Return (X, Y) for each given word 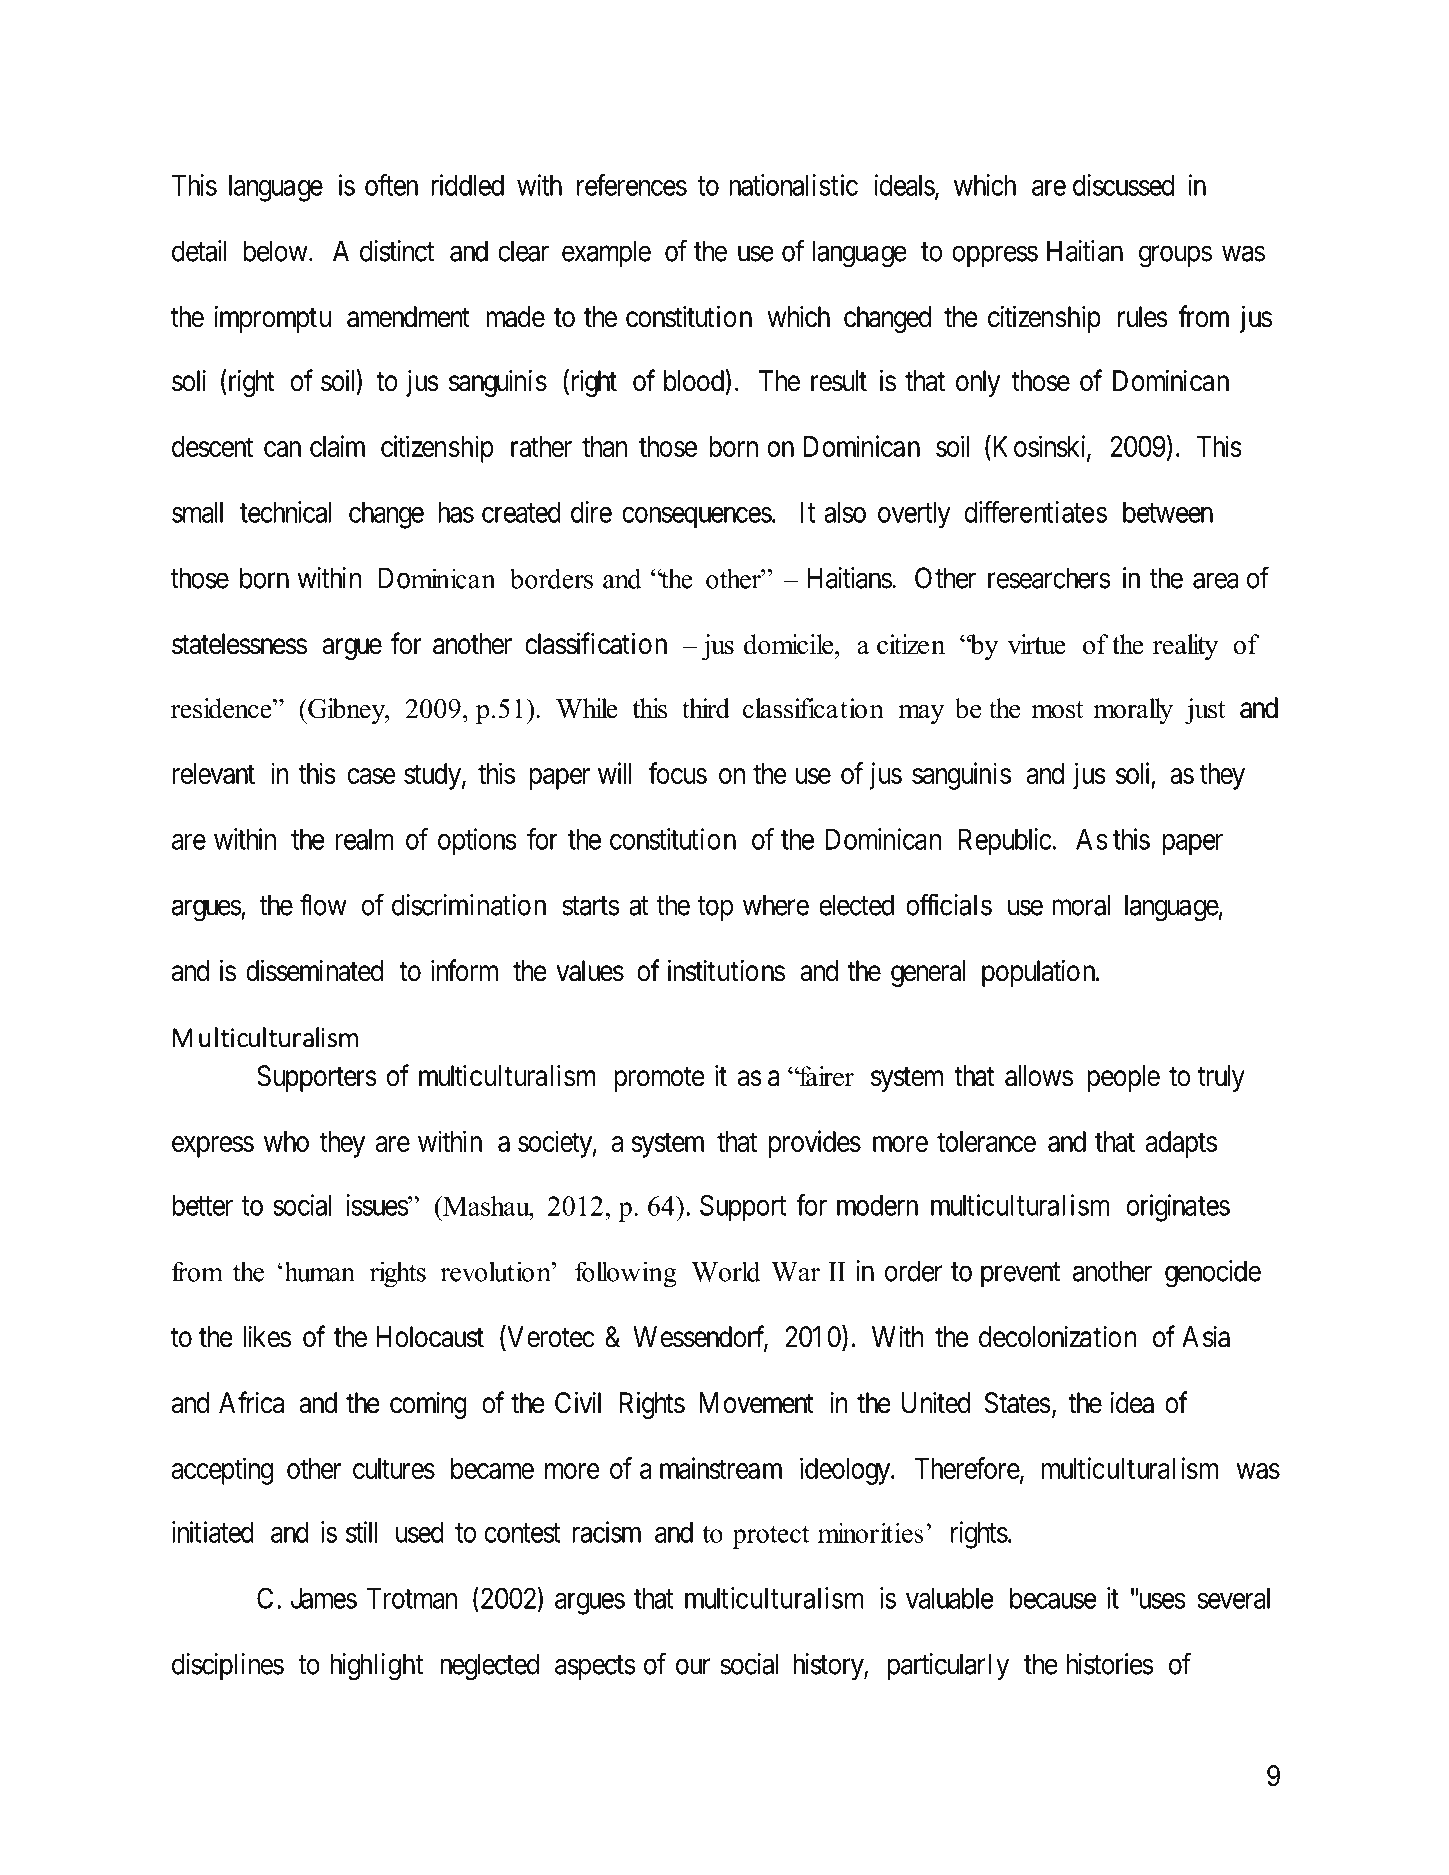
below (276, 251)
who (286, 1141)
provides (815, 1144)
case (371, 776)
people (1123, 1078)
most (1057, 710)
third (706, 708)
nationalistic (793, 185)
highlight (376, 1667)
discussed (1123, 185)
